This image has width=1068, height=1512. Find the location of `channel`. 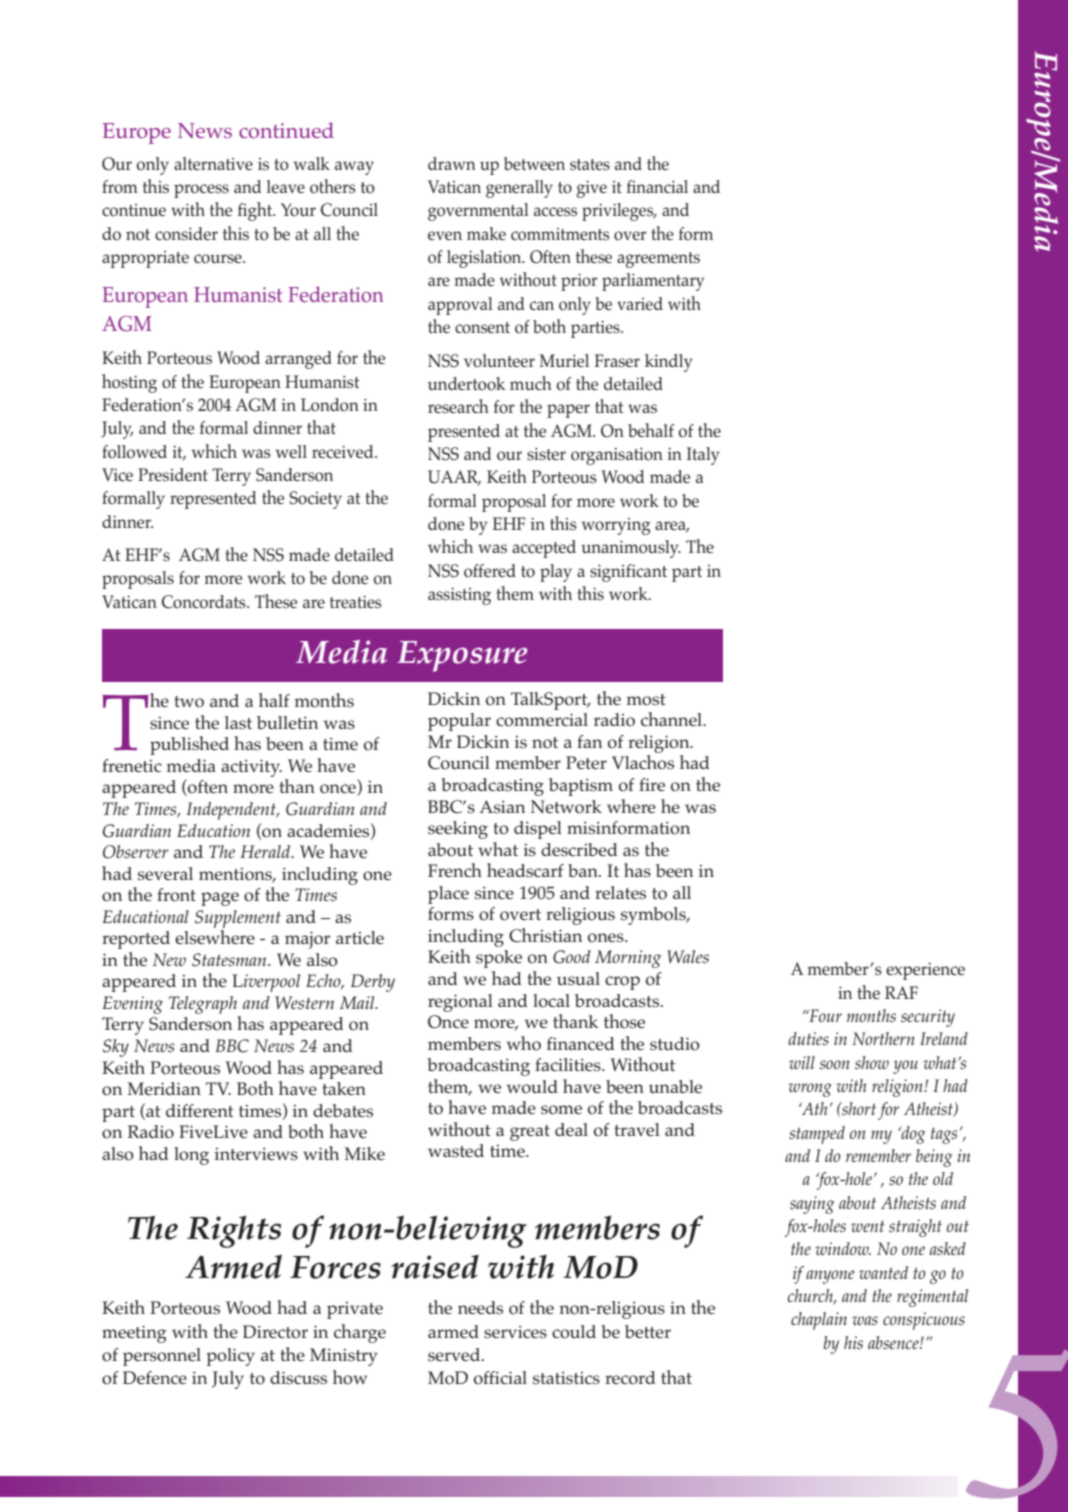

channel is located at coordinates (673, 719).
